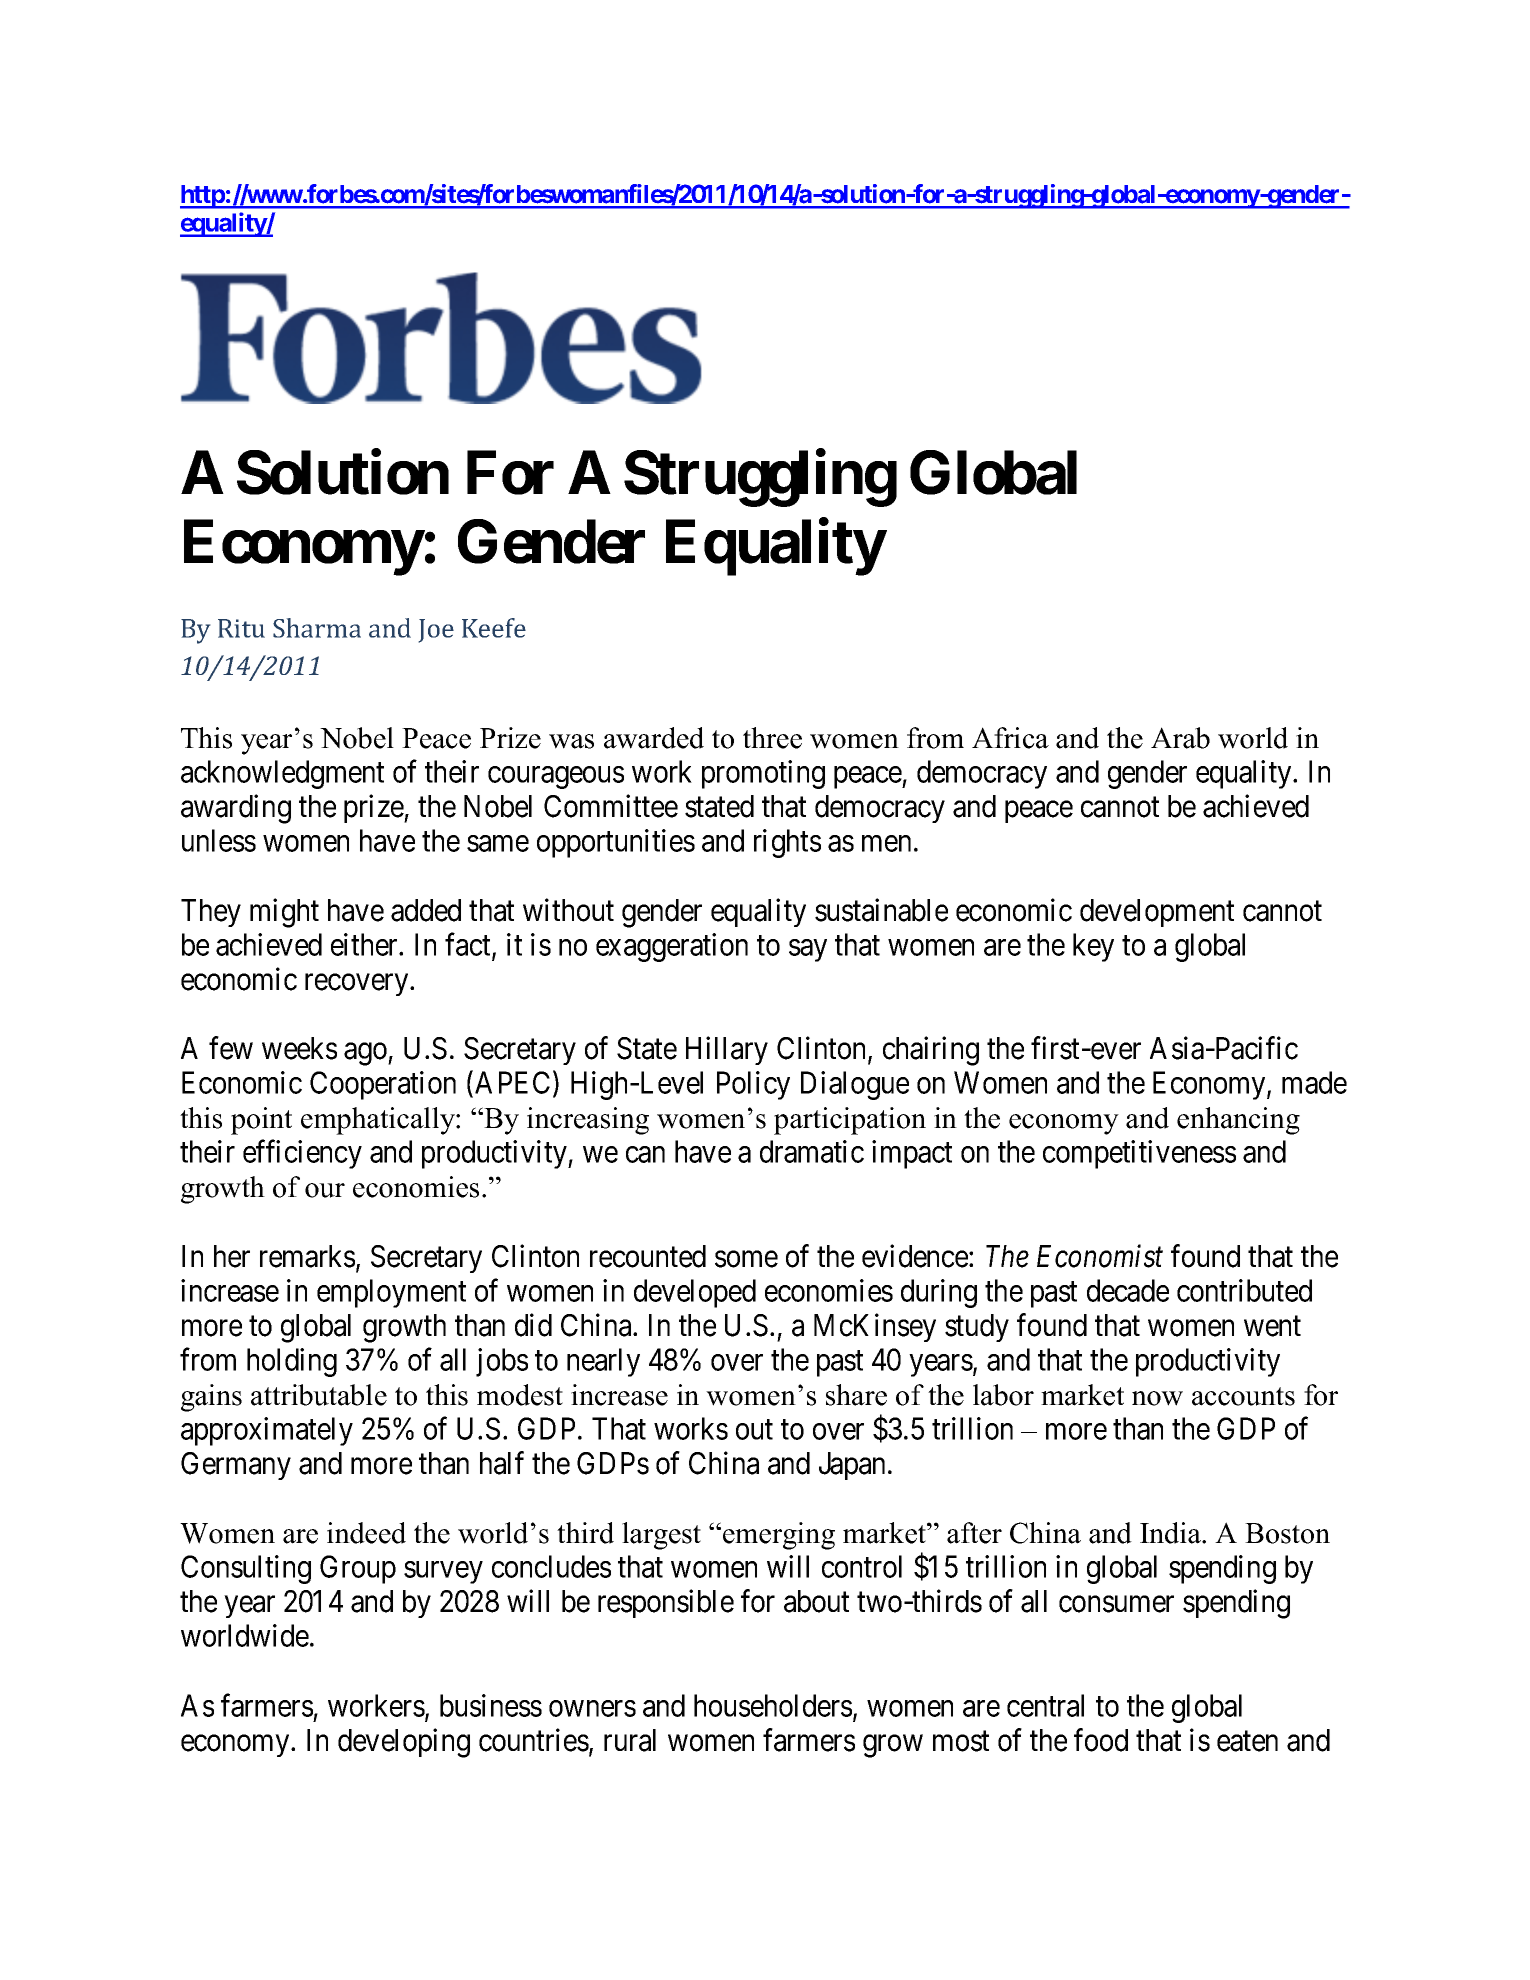 The width and height of the screenshot is (1530, 1980). I want to click on eaten, so click(1247, 1741).
